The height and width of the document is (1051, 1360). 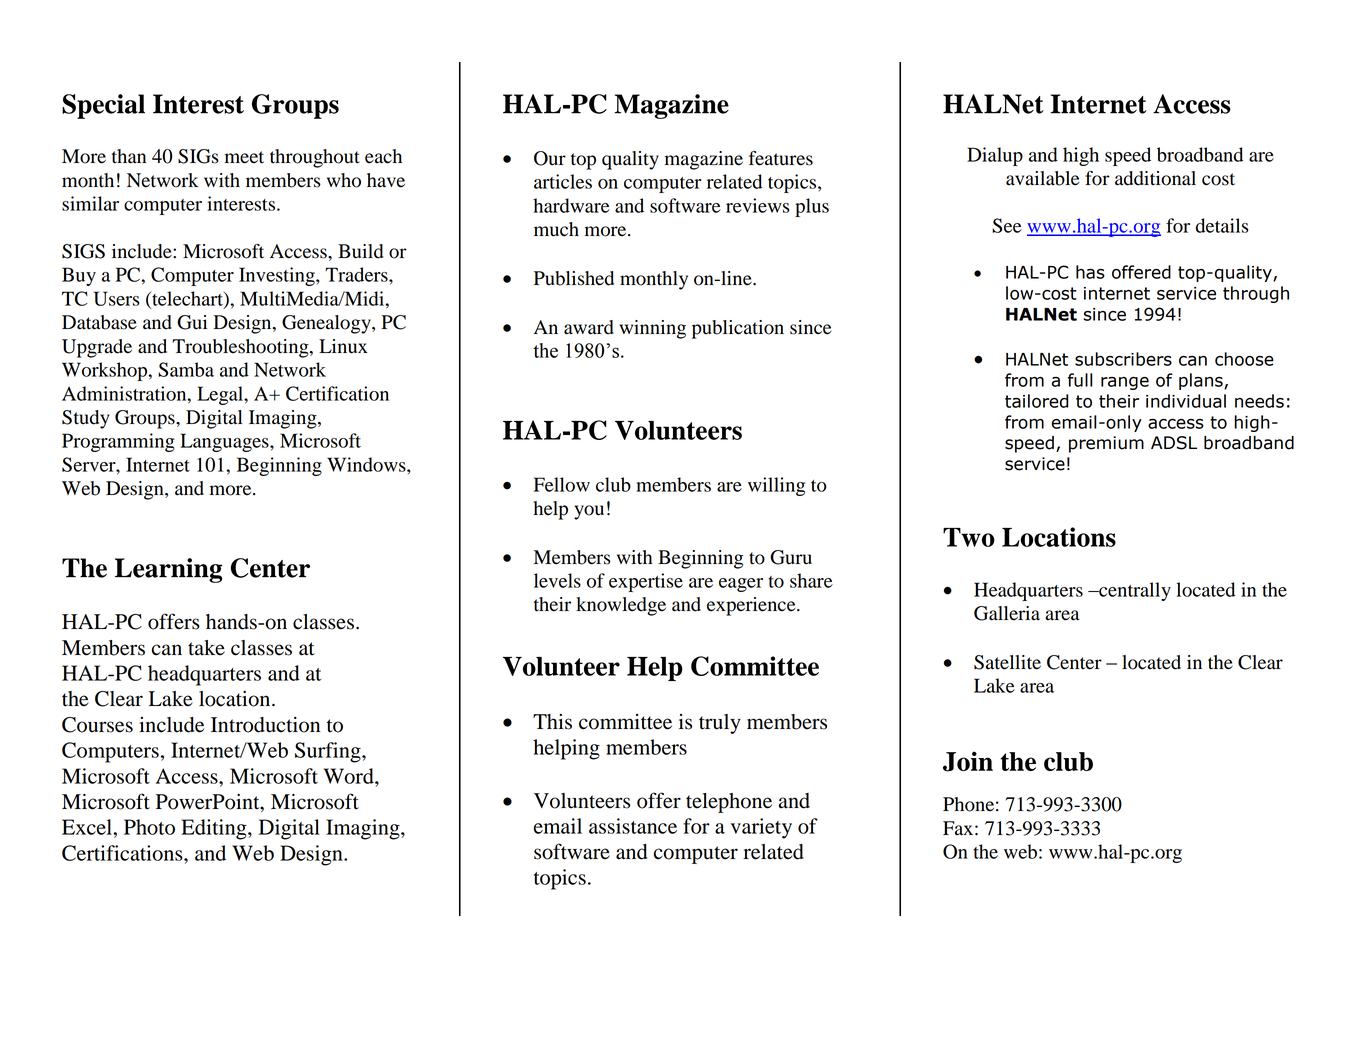 I want to click on Languages, so click(x=225, y=442).
